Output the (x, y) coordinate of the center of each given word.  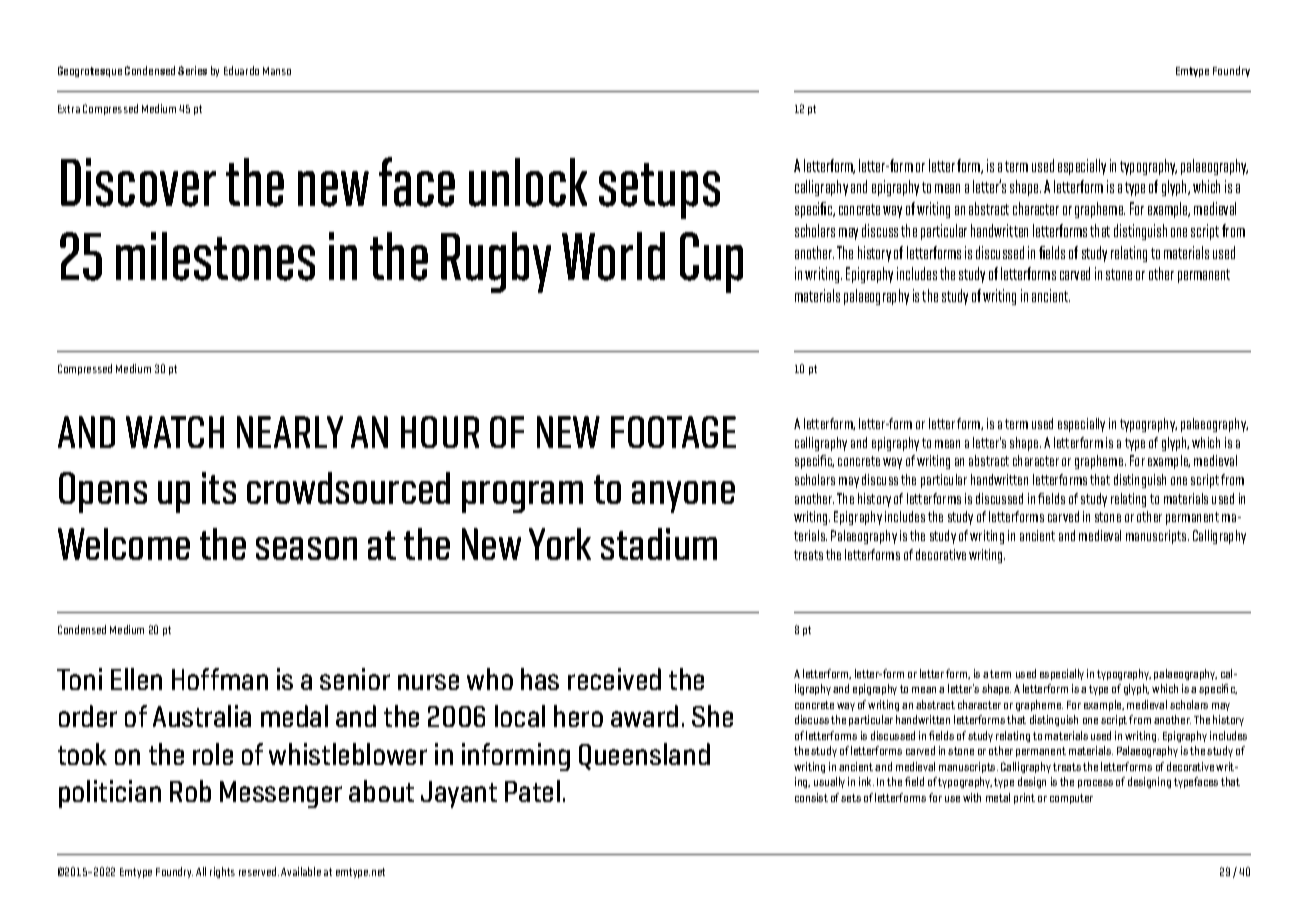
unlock (528, 182)
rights (222, 872)
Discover (138, 182)
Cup (711, 262)
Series (192, 70)
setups (659, 191)
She (712, 716)
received (614, 679)
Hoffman (220, 679)
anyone (683, 497)
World (613, 256)
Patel (532, 791)
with (972, 797)
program (522, 497)
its (219, 488)
